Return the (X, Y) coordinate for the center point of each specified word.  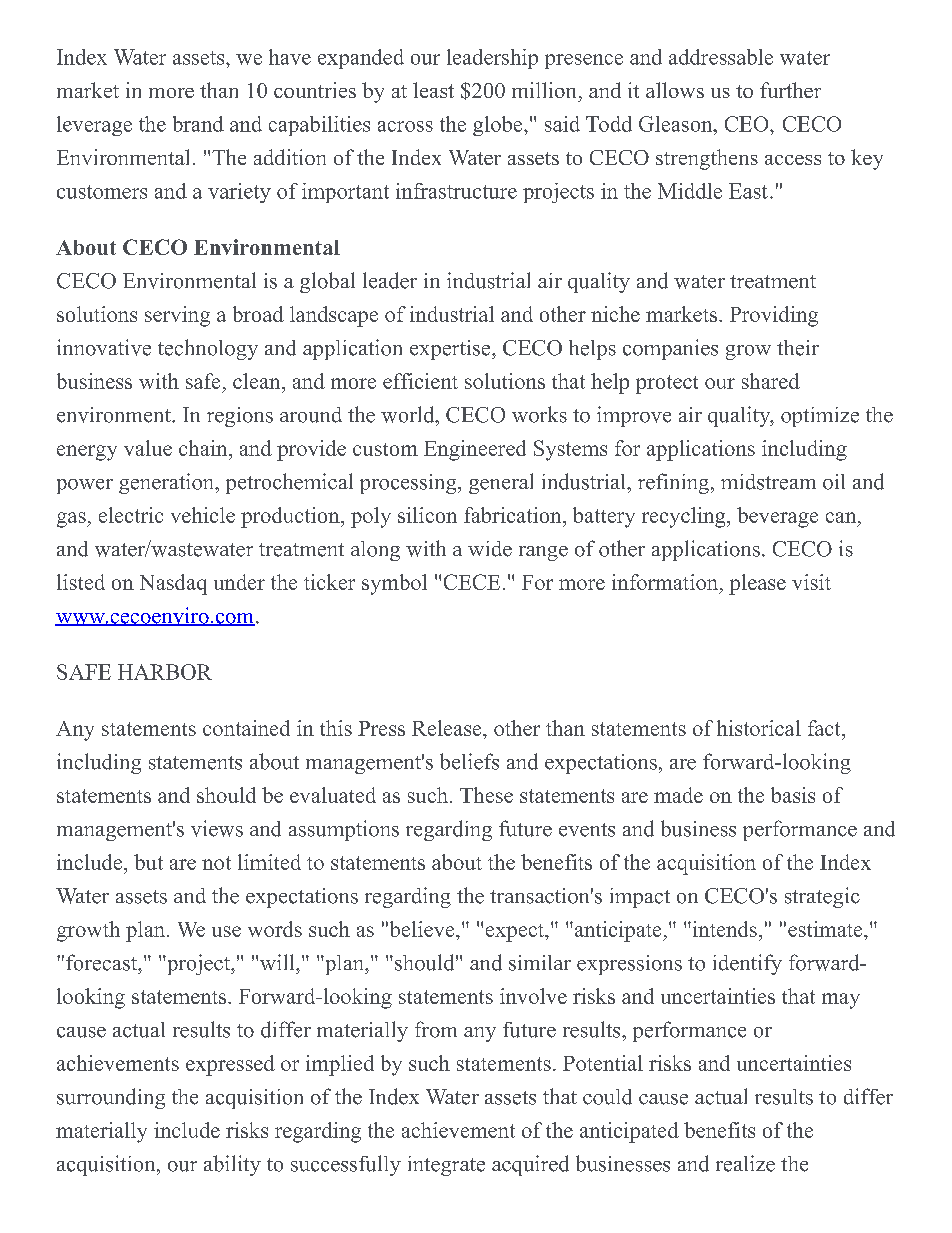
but (148, 862)
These (486, 795)
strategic (822, 897)
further (790, 90)
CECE (472, 582)
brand (198, 124)
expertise (451, 350)
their (798, 348)
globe (499, 126)
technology (208, 349)
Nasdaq (173, 584)
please (757, 584)
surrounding (111, 1098)
